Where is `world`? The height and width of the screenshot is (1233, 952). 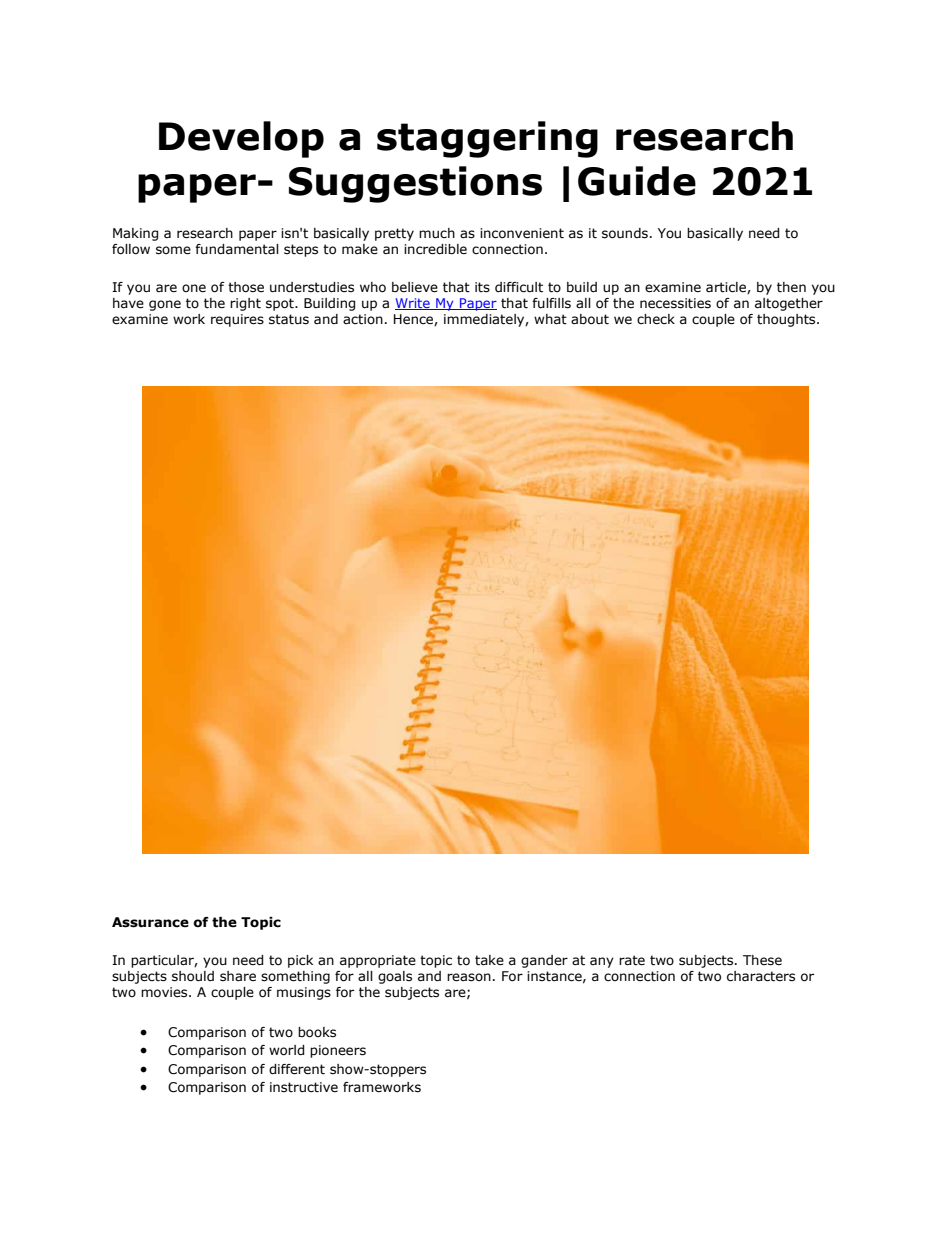 world is located at coordinates (286, 1050).
